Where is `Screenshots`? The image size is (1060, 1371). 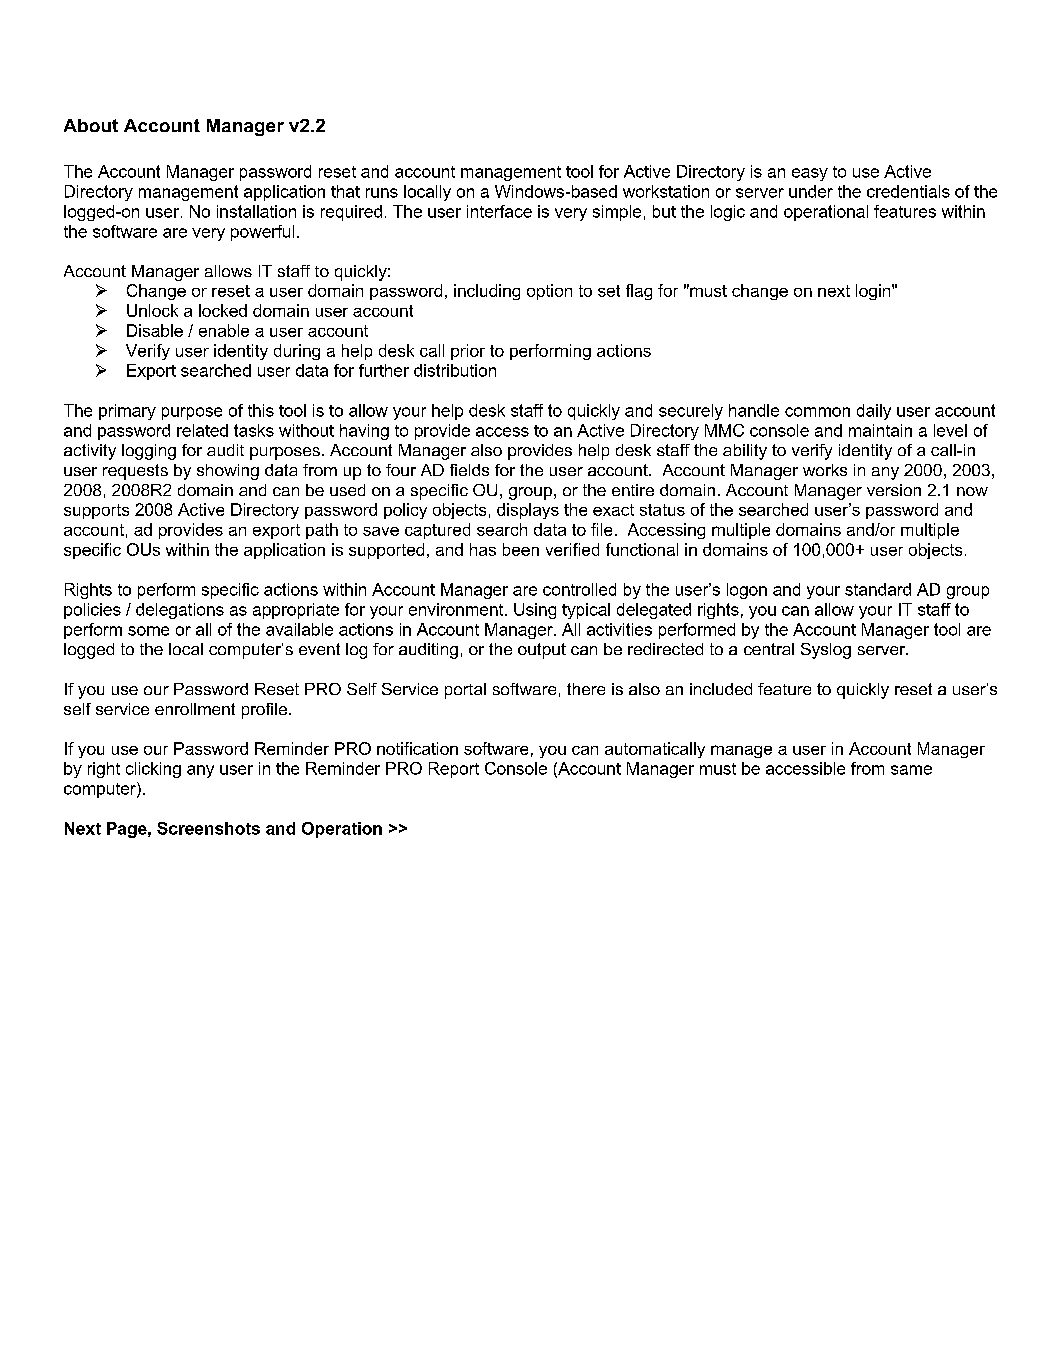 Screenshots is located at coordinates (208, 828).
